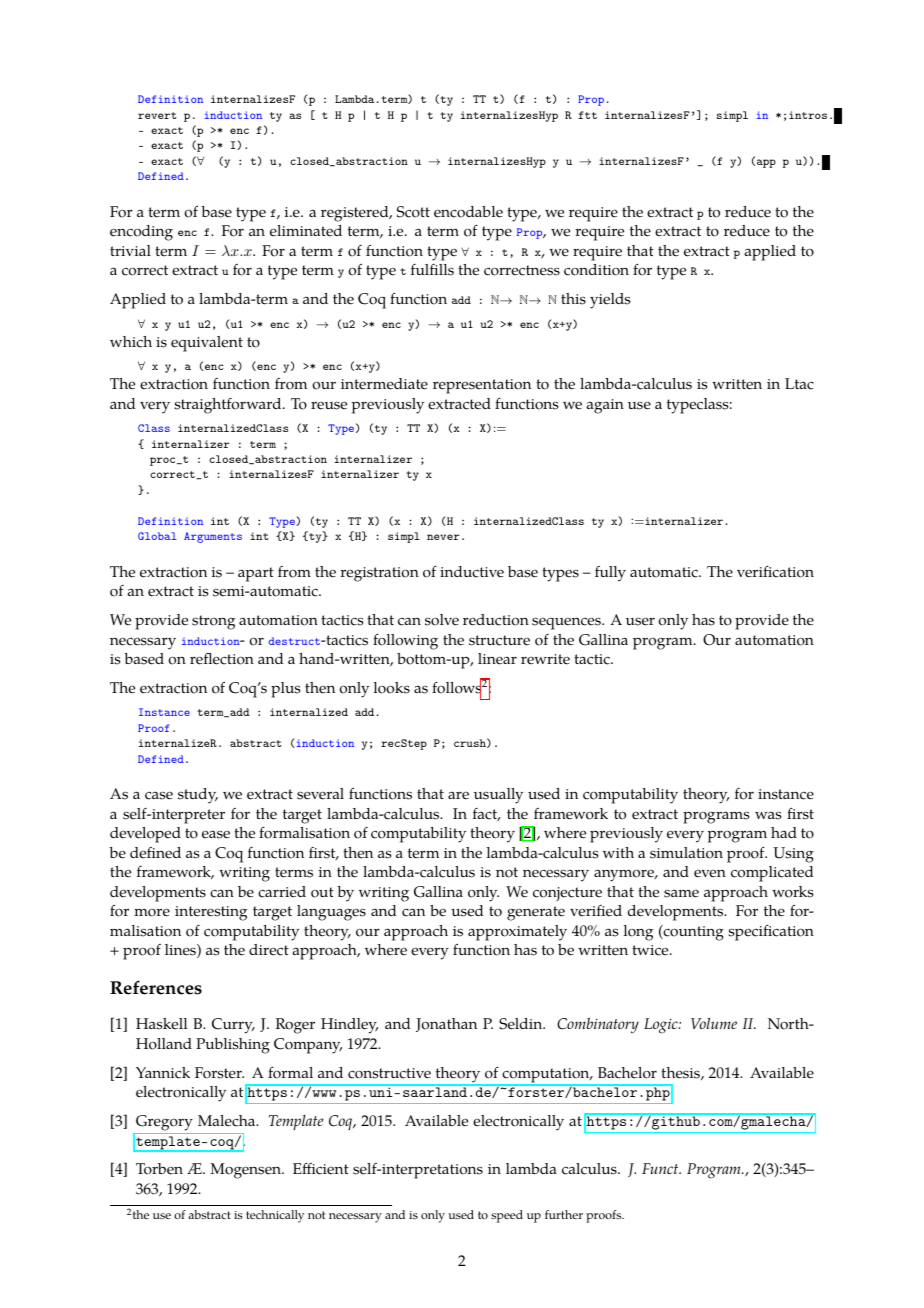 The height and width of the page is (1308, 924). Describe the element at coordinates (681, 1073) in the page. I see `thesis` at that location.
